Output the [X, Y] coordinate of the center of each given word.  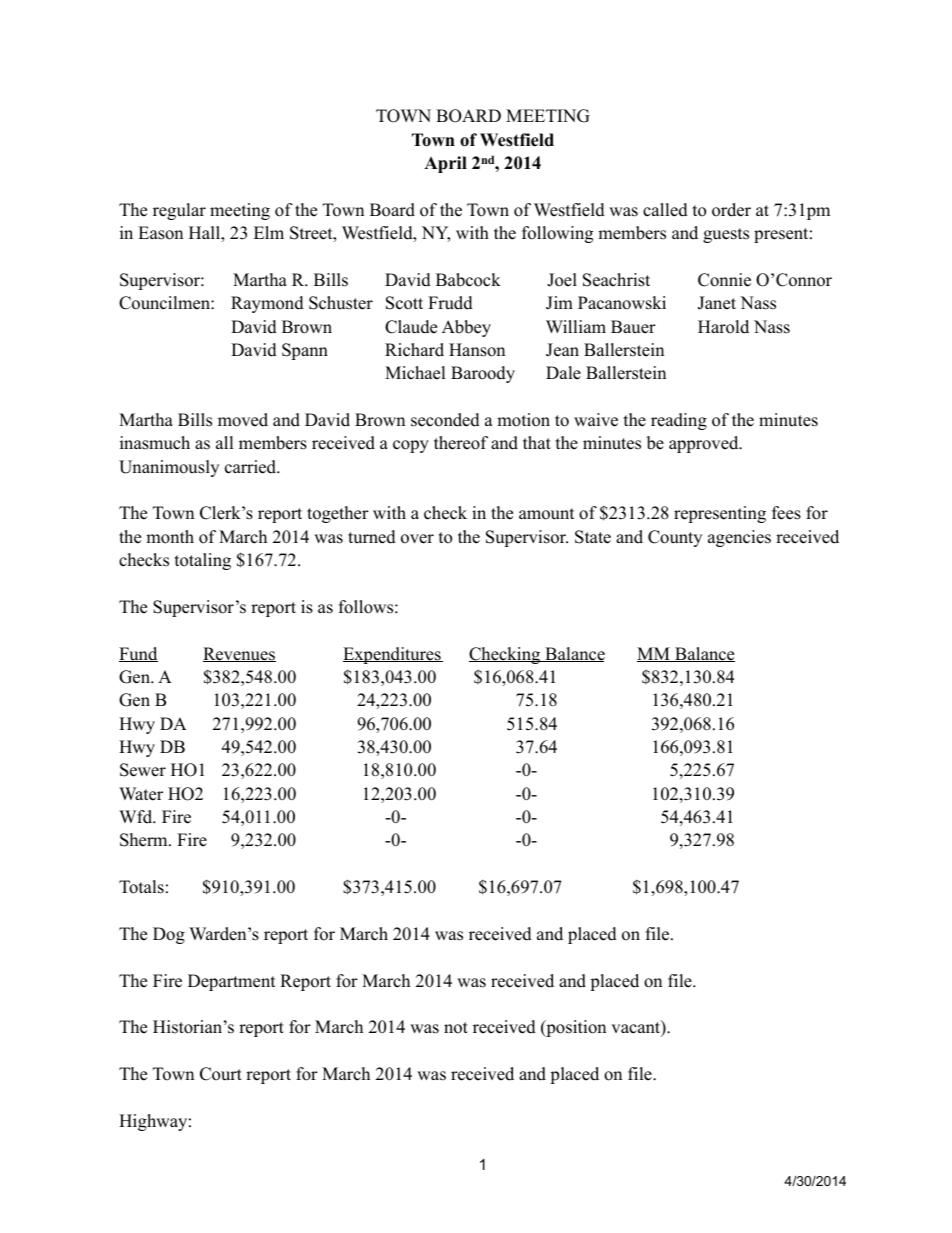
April [445, 164]
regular [179, 211]
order [731, 210]
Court [221, 1074]
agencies [739, 538]
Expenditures [393, 655]
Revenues [239, 654]
